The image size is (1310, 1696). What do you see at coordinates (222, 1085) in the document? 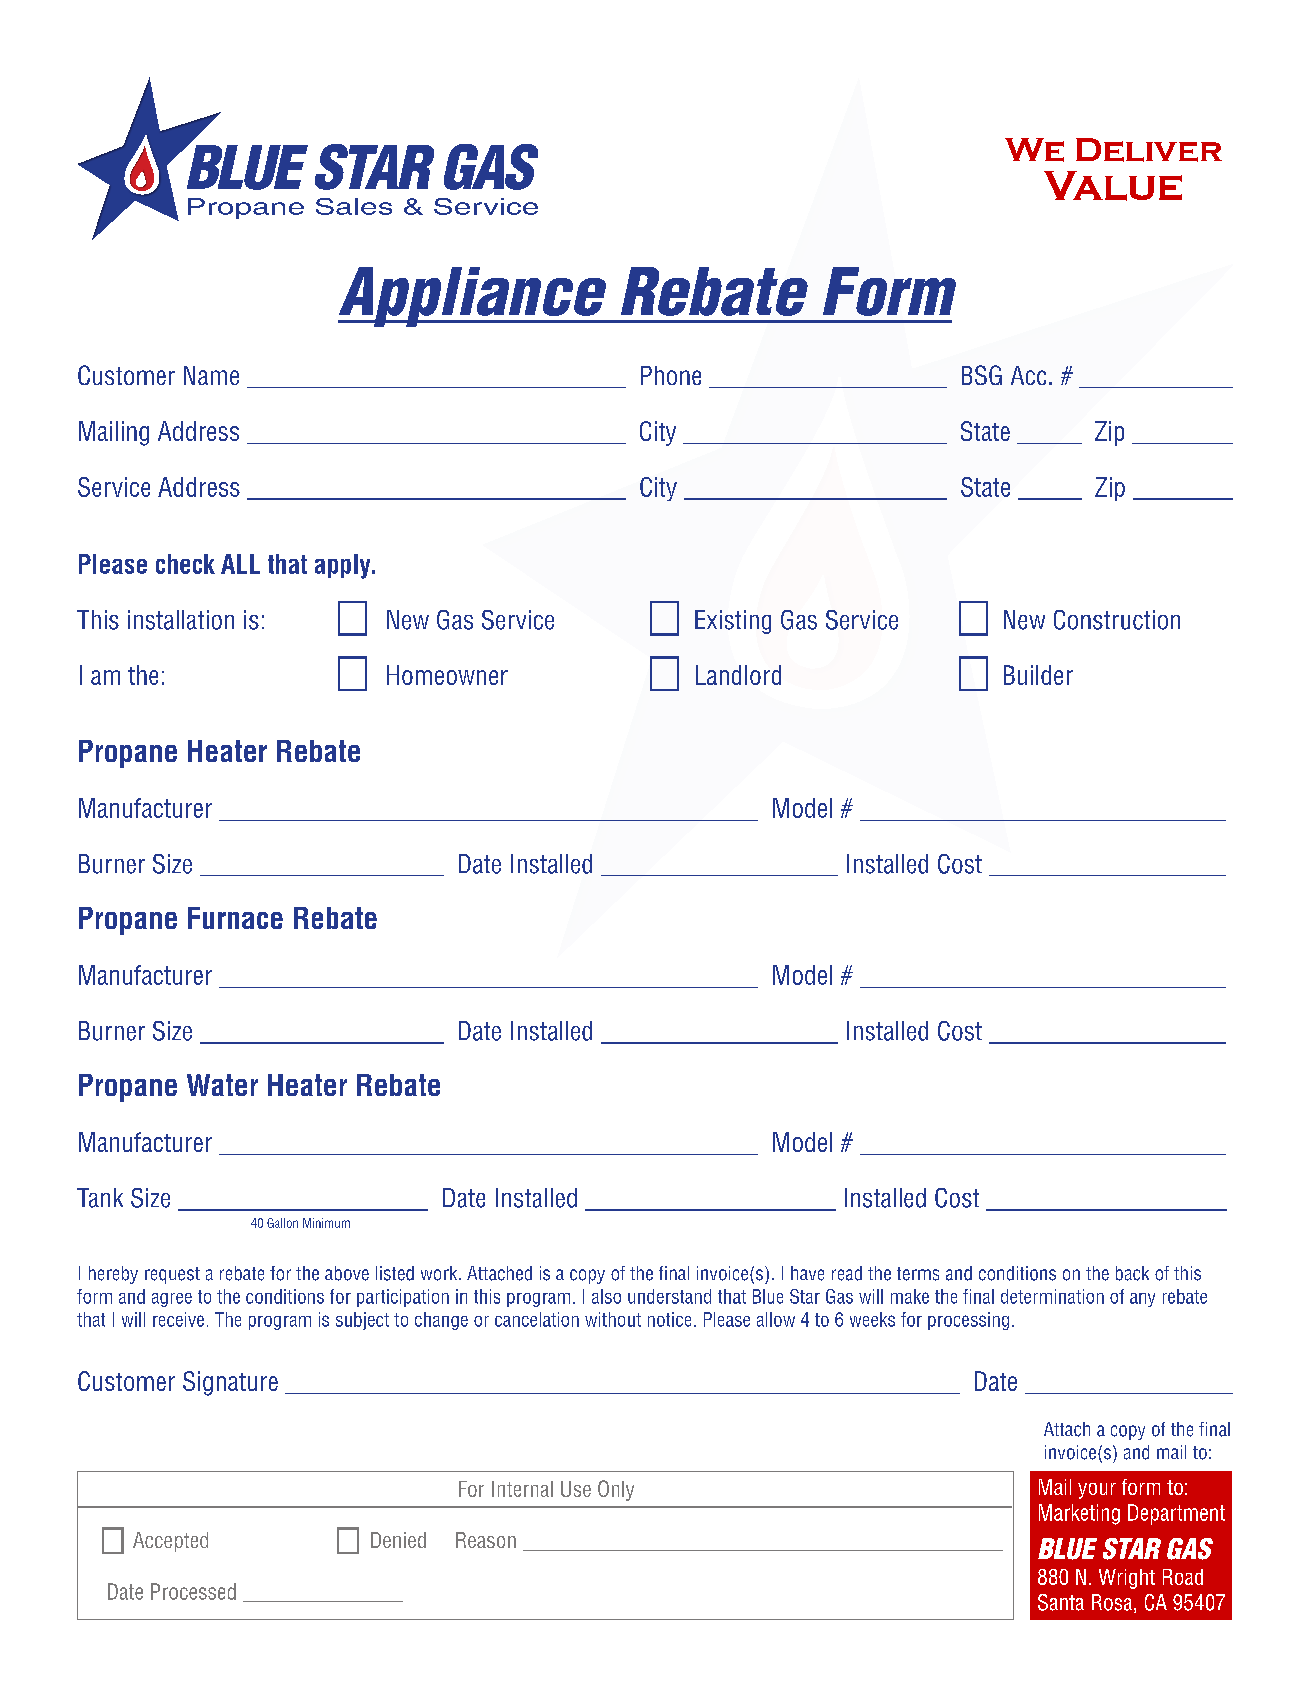
I see `Water` at bounding box center [222, 1085].
